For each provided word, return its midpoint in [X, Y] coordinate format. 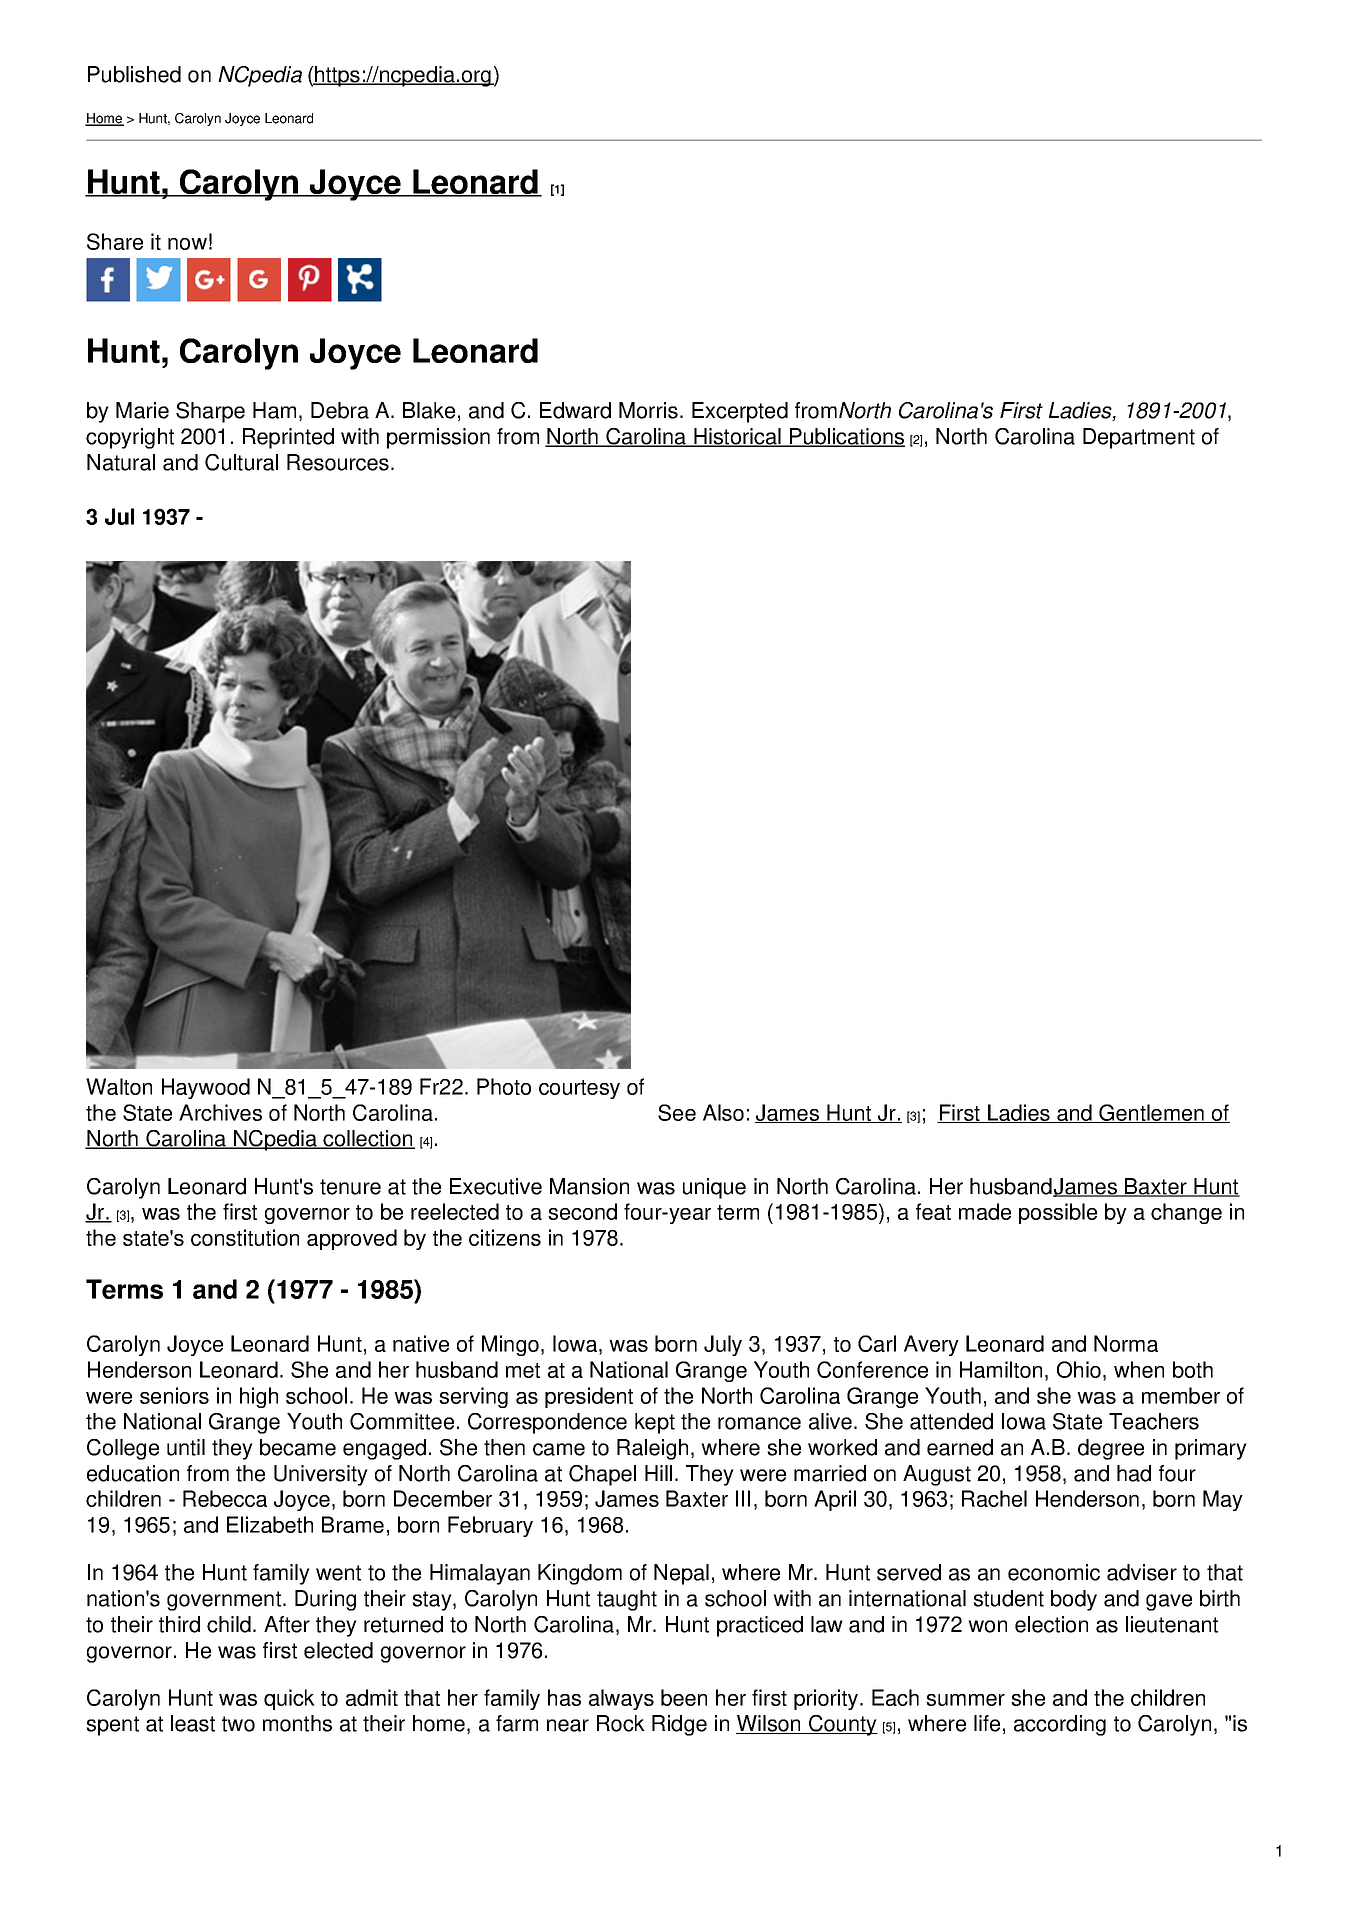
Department [1139, 438]
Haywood [206, 1088]
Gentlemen [1151, 1113]
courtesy [579, 1089]
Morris [648, 410]
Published [134, 74]
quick [289, 1699]
